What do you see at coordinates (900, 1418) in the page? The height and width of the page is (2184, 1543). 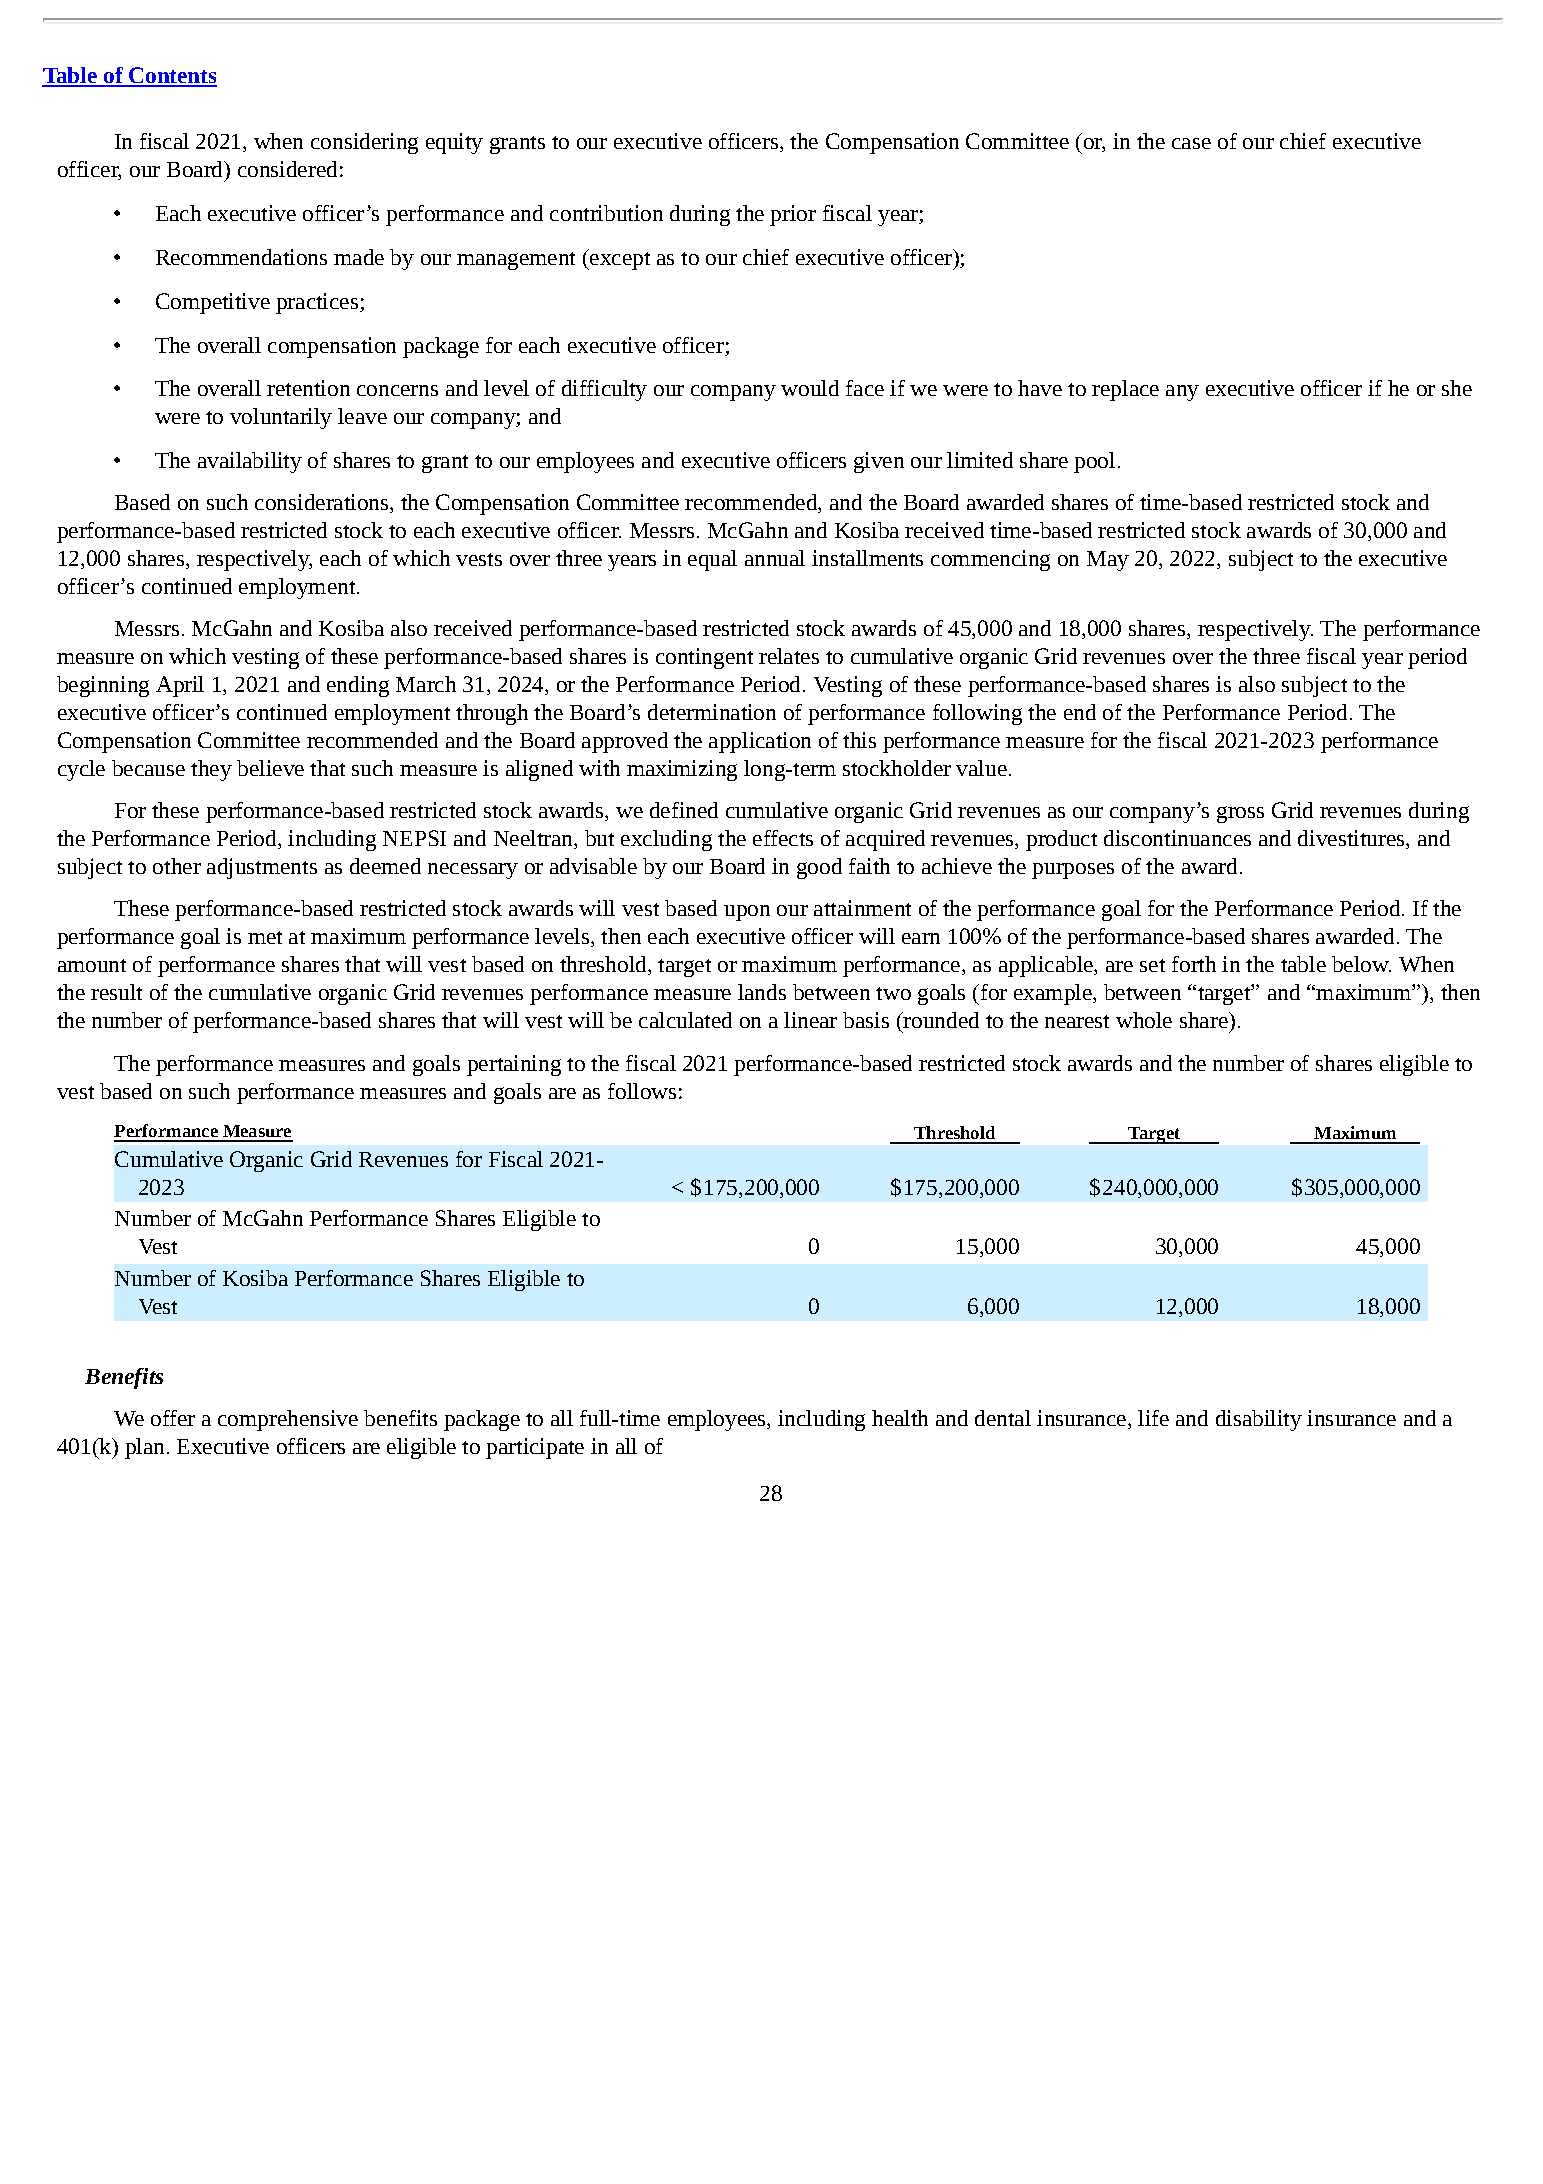 I see `health` at bounding box center [900, 1418].
